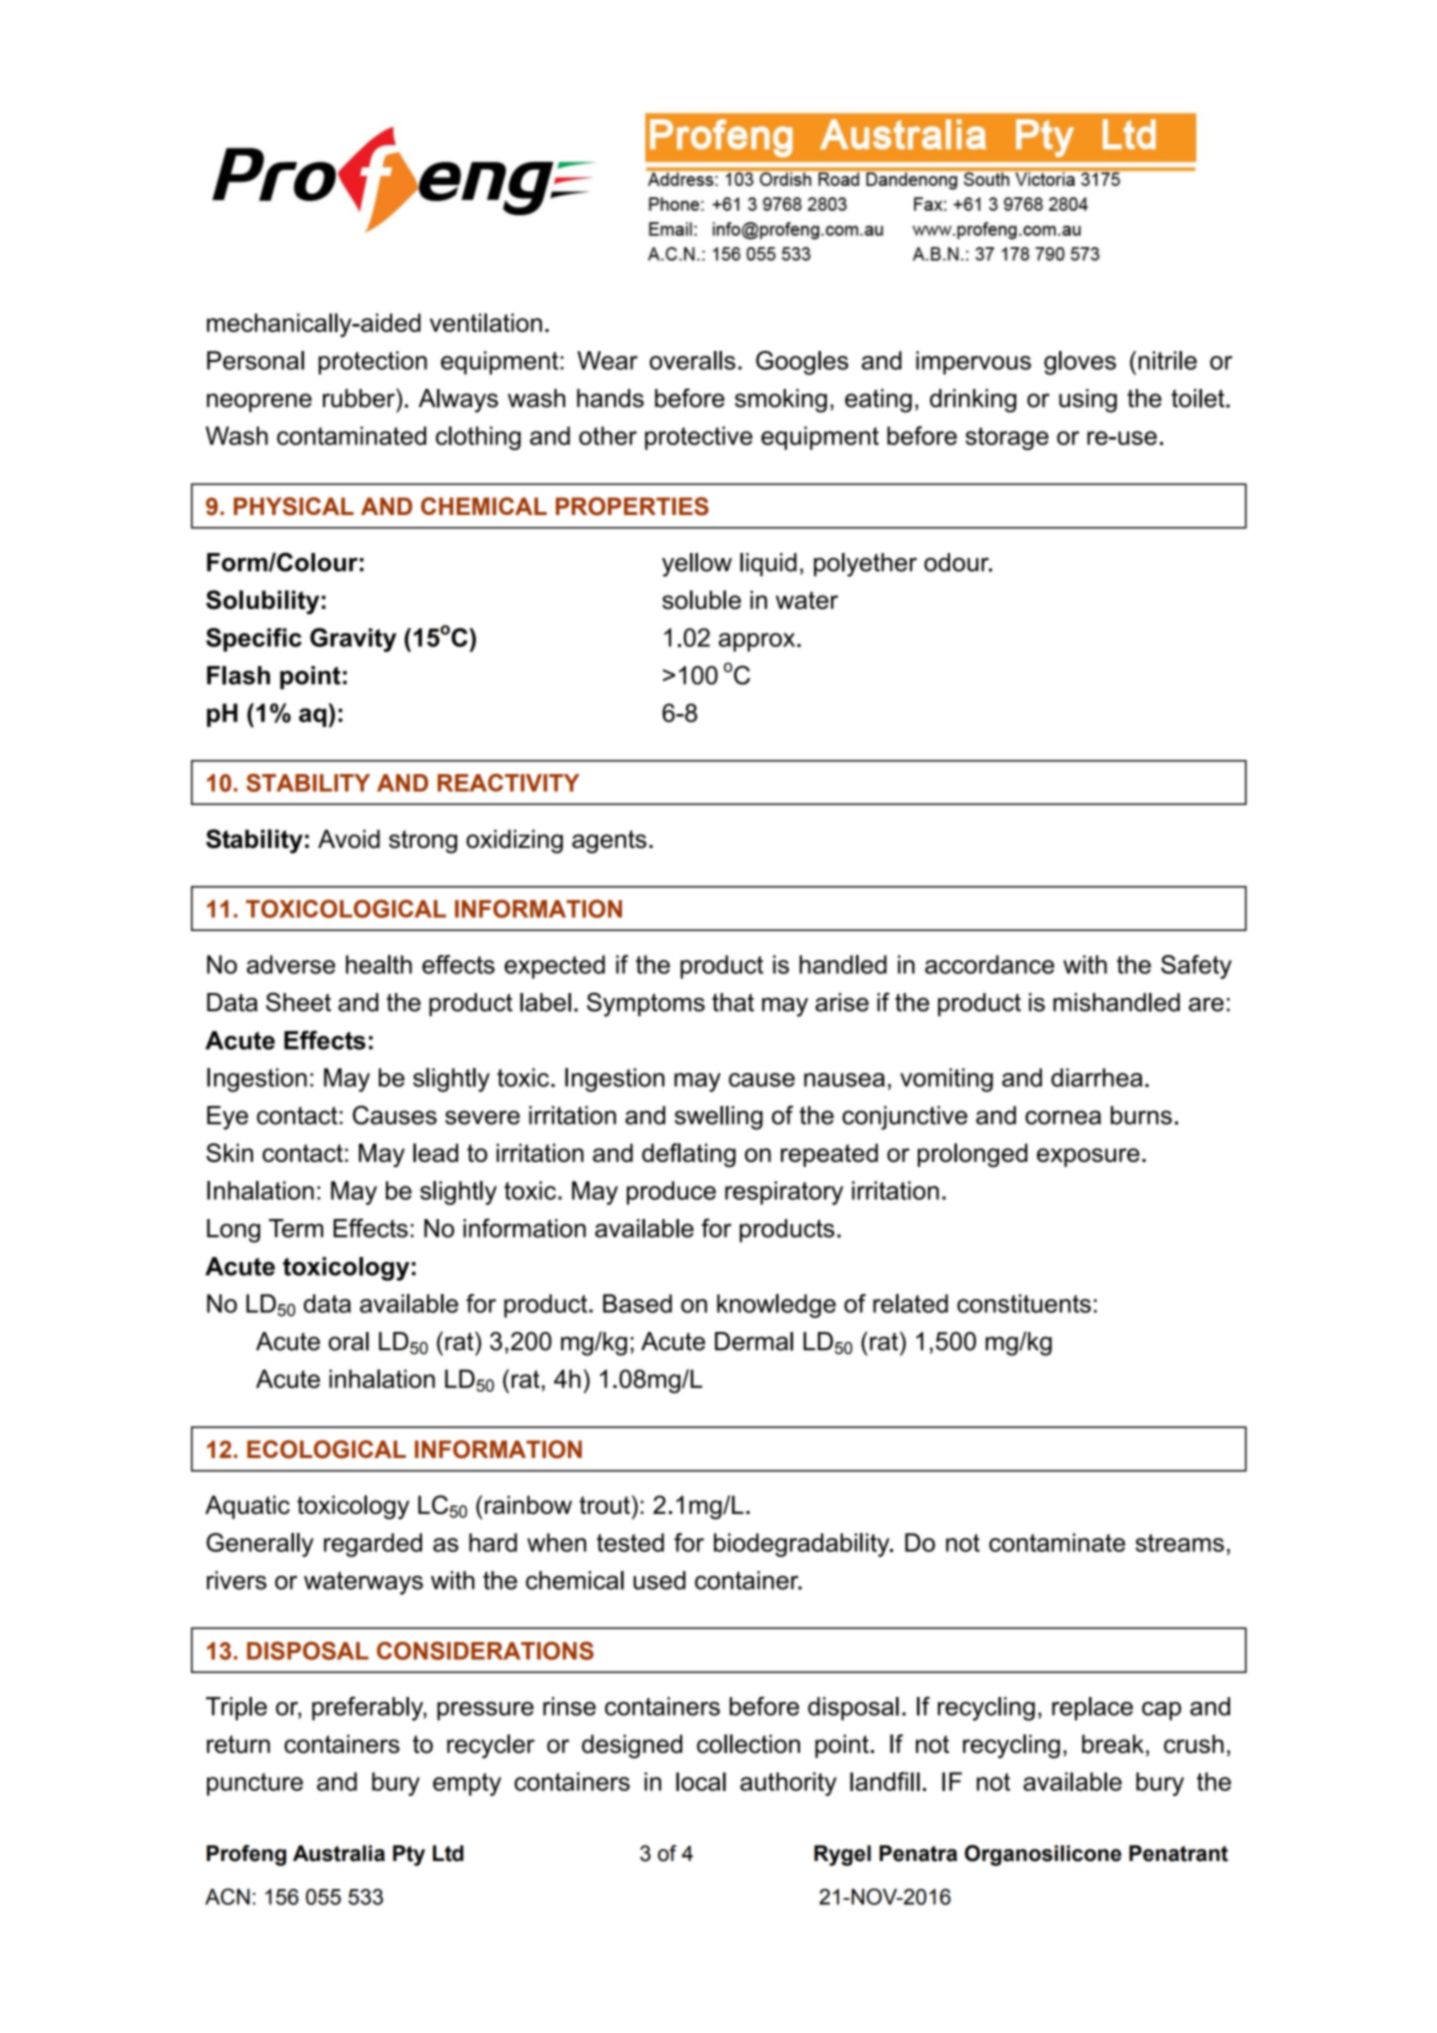  What do you see at coordinates (733, 1002) in the screenshot?
I see `that` at bounding box center [733, 1002].
